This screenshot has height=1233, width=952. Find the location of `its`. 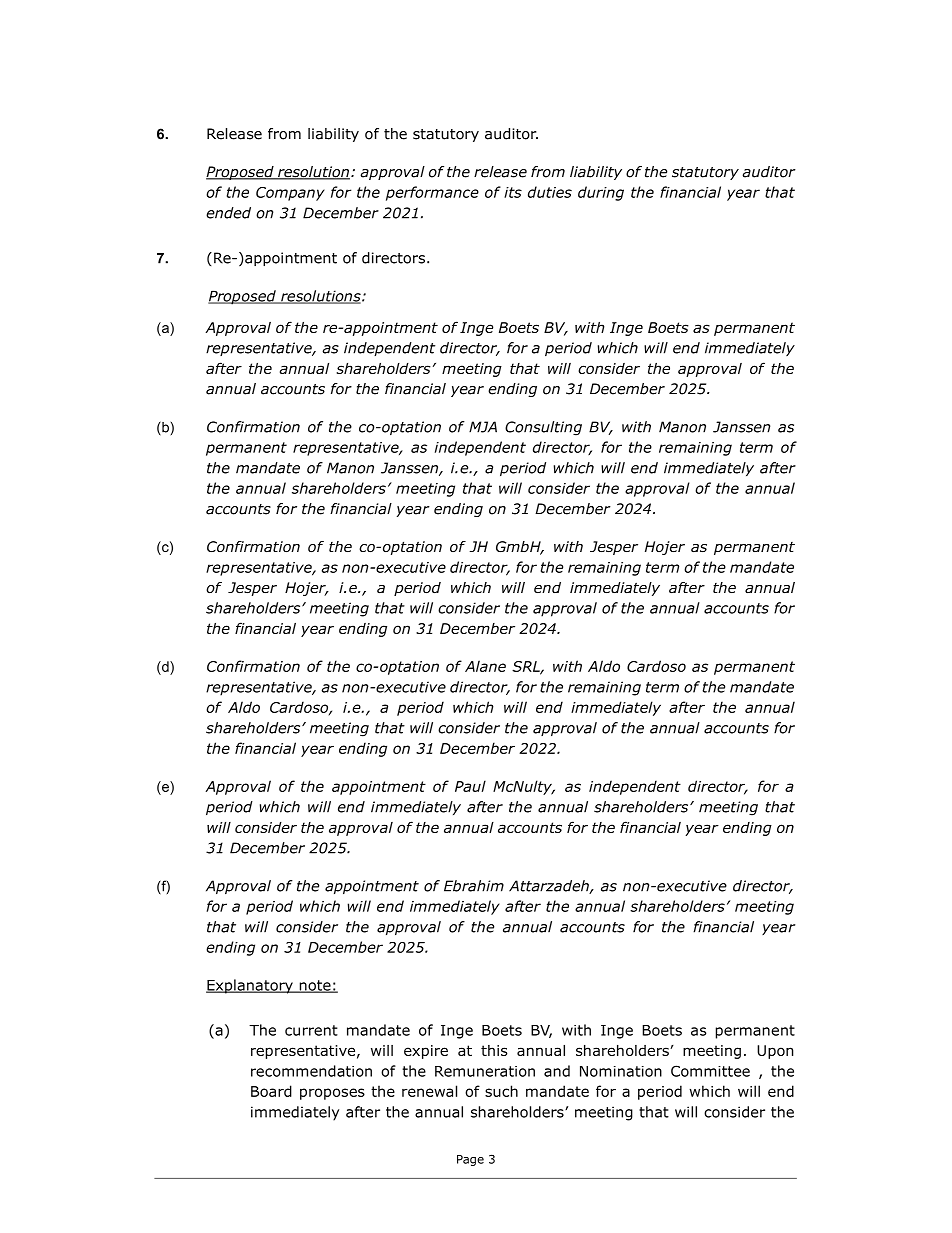

its is located at coordinates (513, 192).
